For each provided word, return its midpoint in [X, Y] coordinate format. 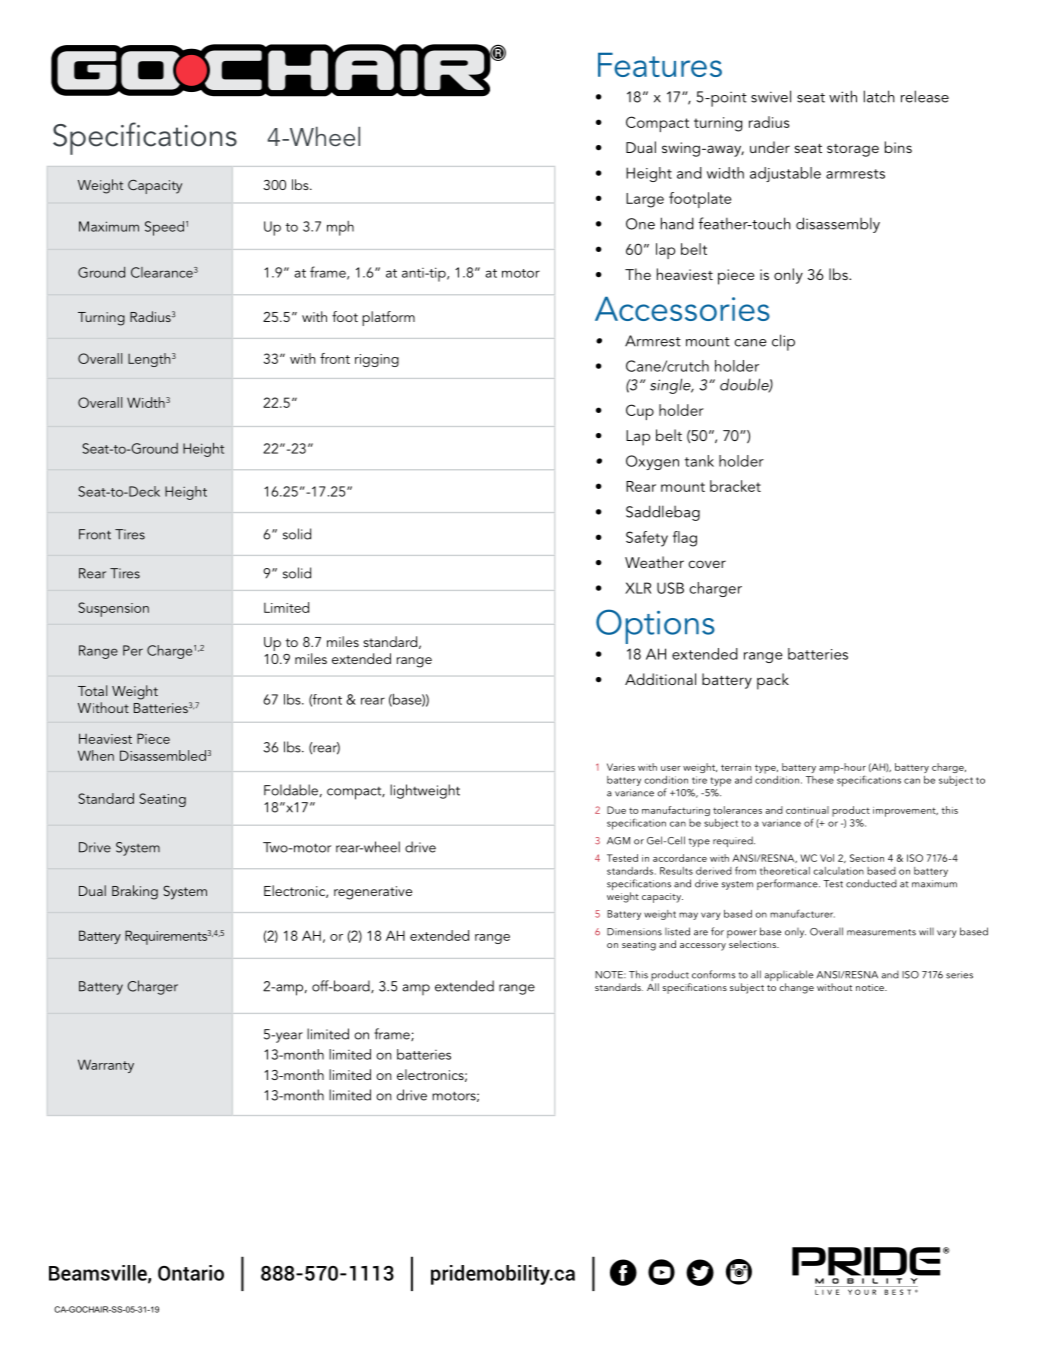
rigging [377, 360]
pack [773, 681]
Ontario [191, 1273]
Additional [660, 679]
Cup [640, 412]
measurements [881, 932]
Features [660, 64]
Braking [135, 892]
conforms [713, 974]
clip [783, 342]
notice [871, 987]
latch [879, 96]
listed [677, 931]
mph [340, 228]
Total [92, 690]
